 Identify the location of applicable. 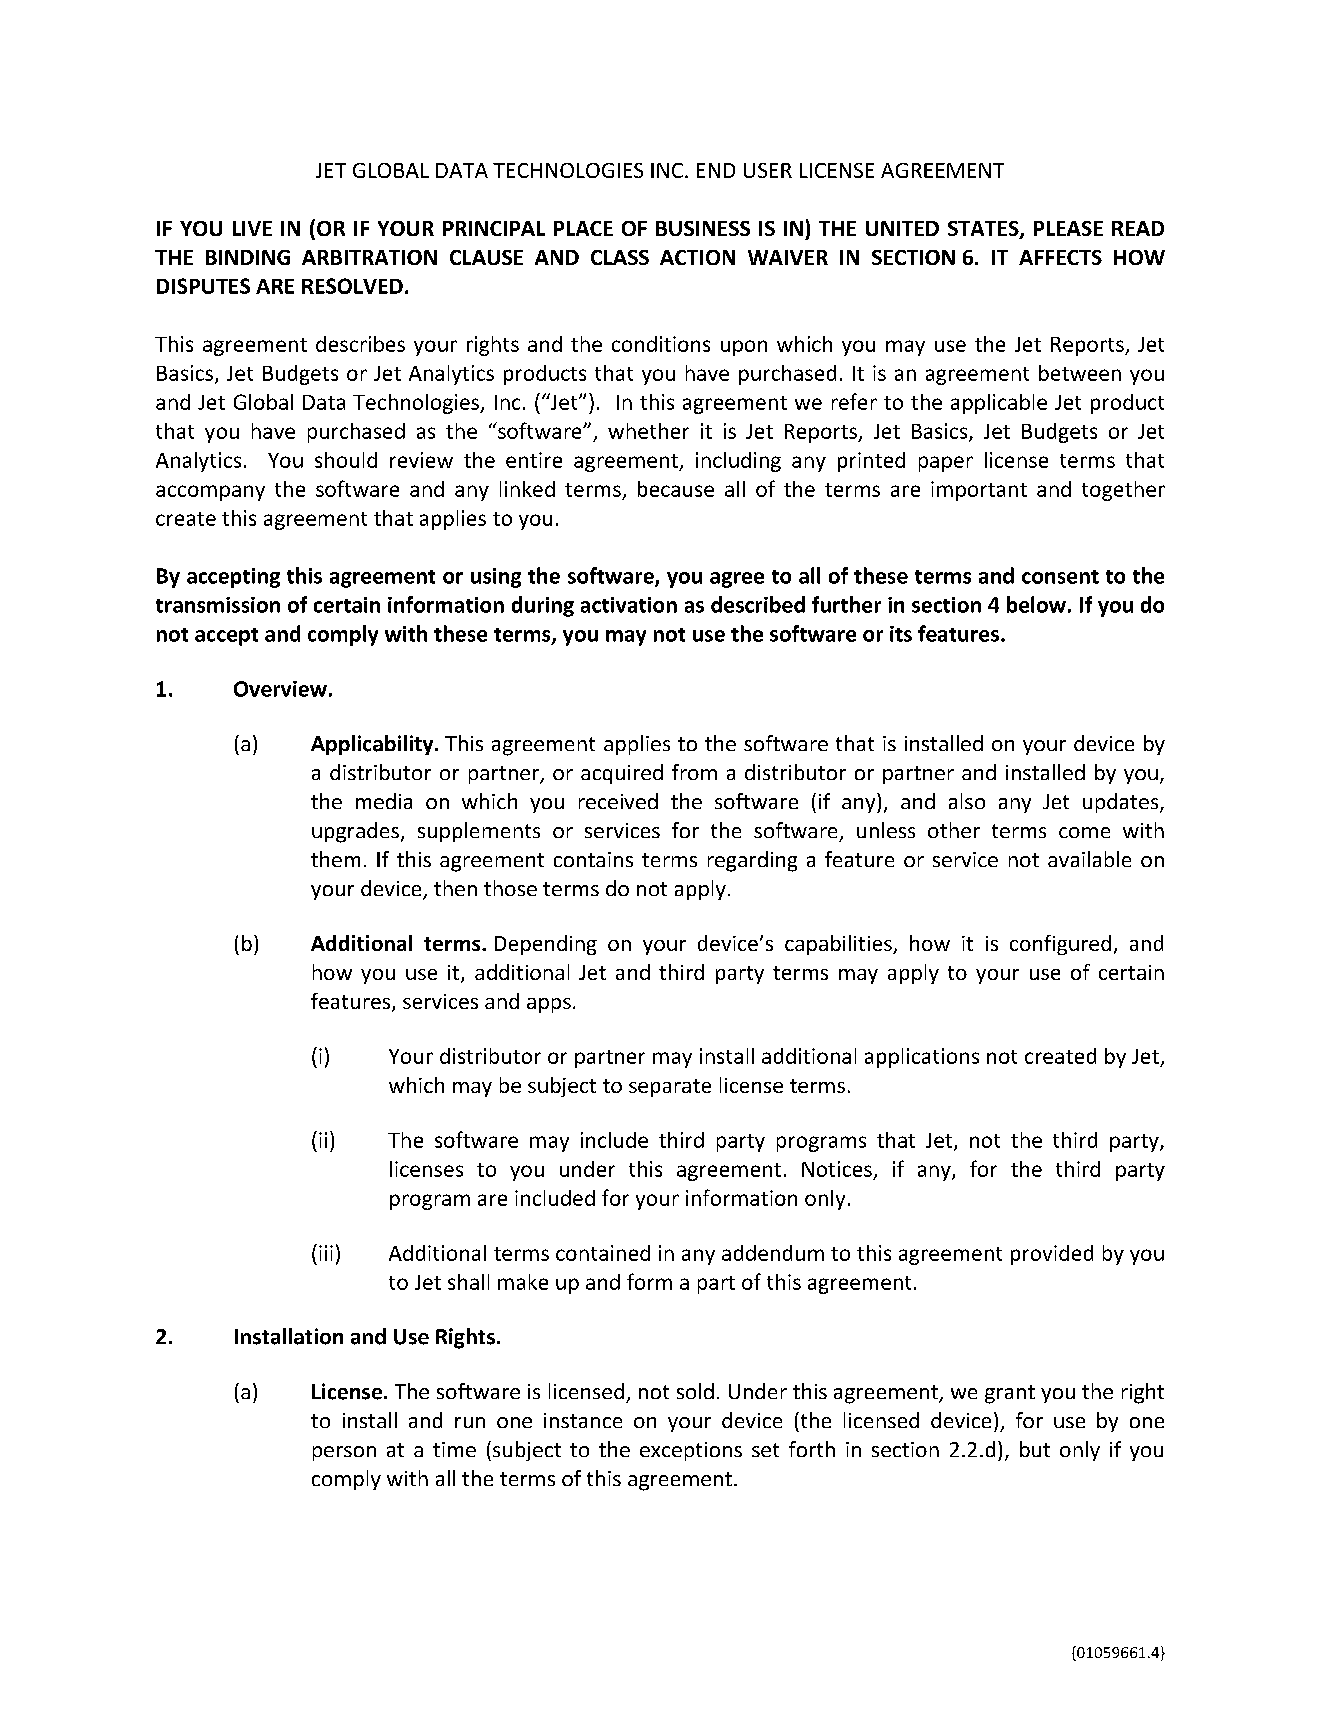
(999, 404).
